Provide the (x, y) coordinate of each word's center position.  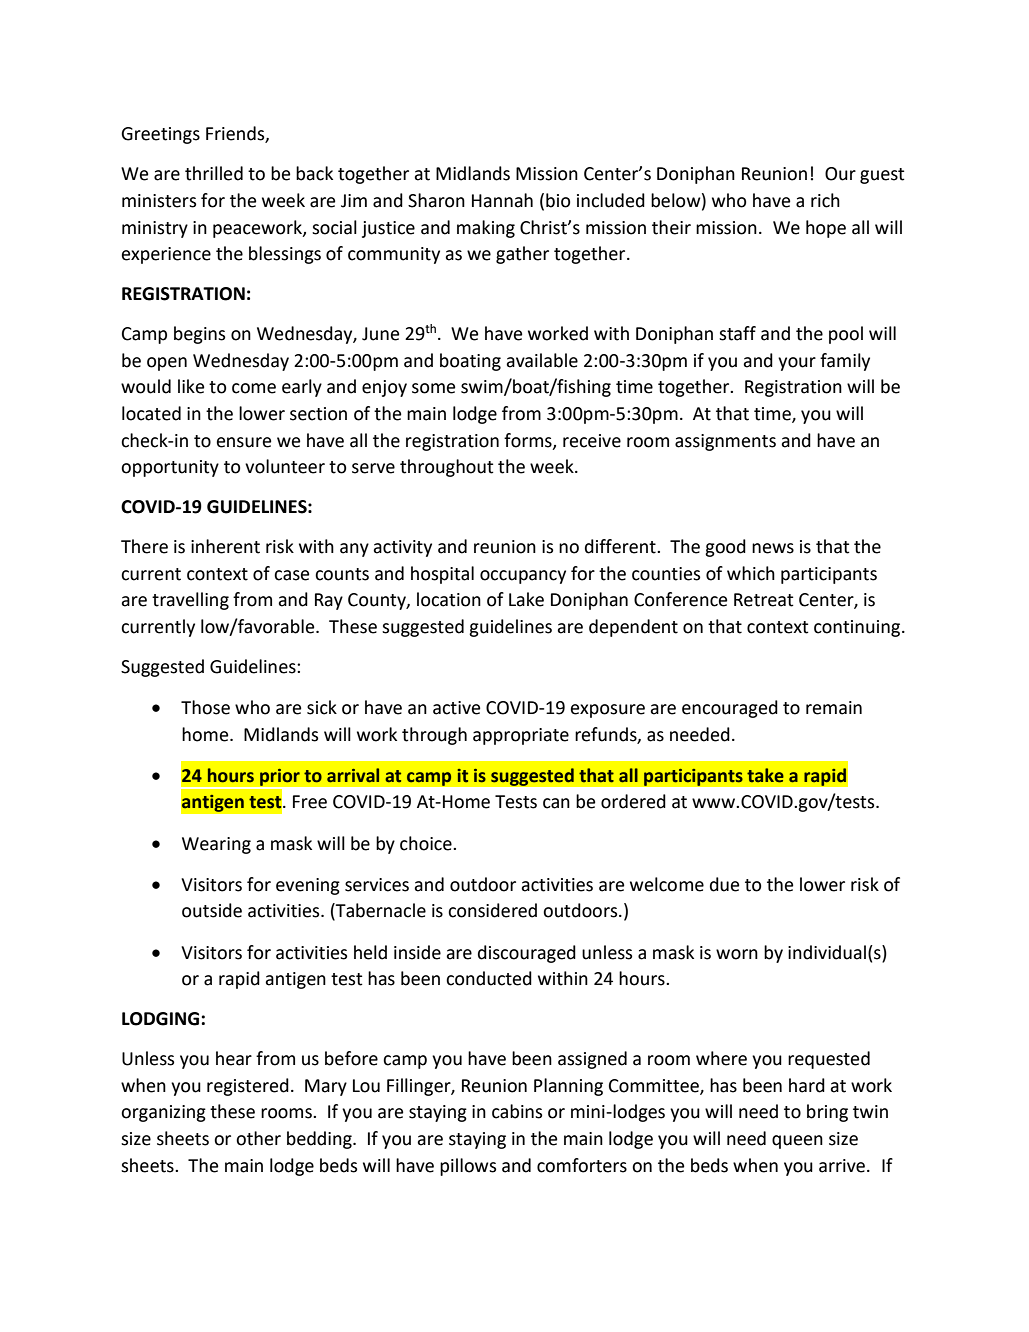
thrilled (214, 173)
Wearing (216, 845)
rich (825, 200)
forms (529, 441)
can (556, 803)
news (773, 548)
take (765, 775)
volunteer (285, 466)
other (258, 1138)
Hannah (502, 200)
